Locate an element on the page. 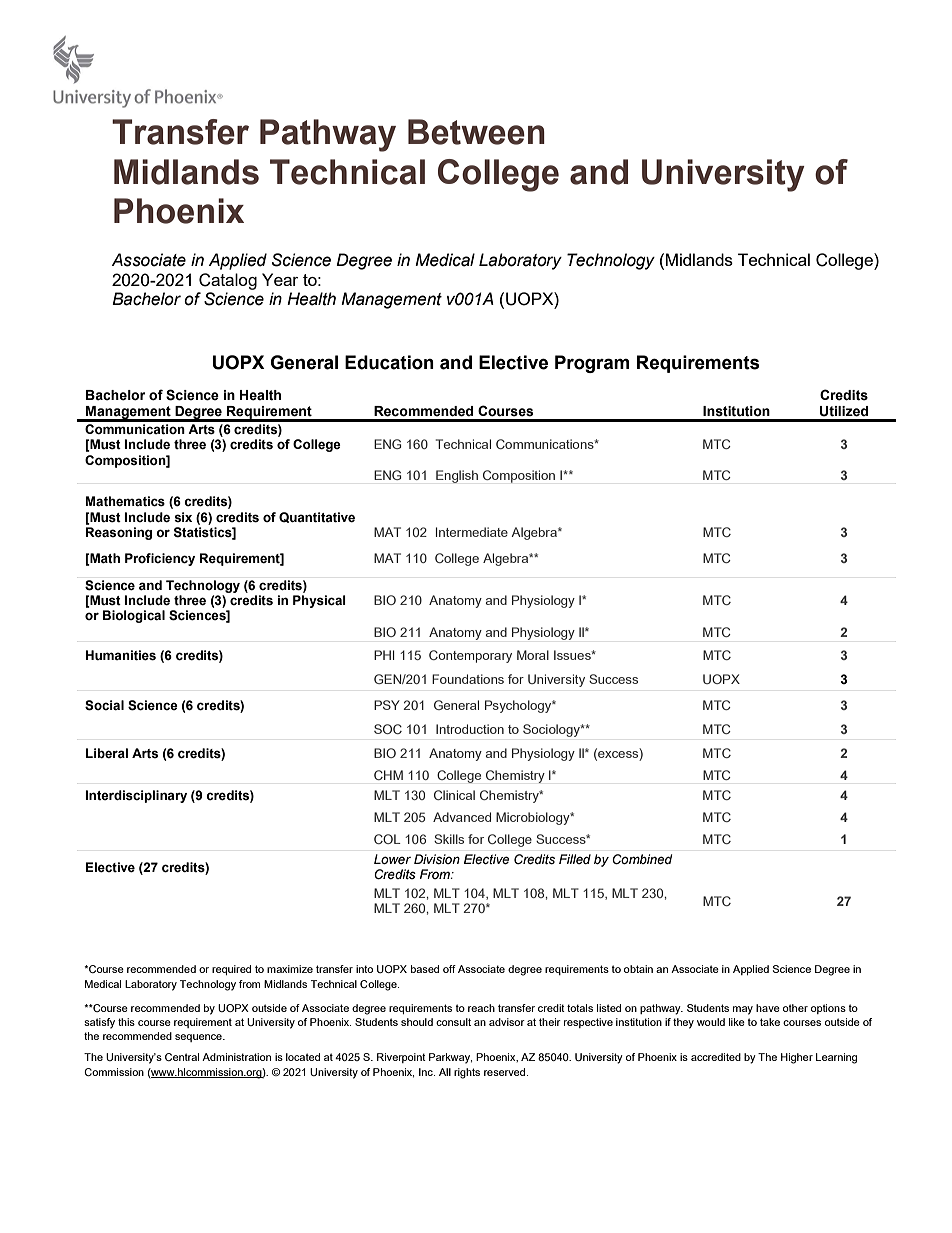 The width and height of the document is (952, 1233). Moral is located at coordinates (533, 655).
